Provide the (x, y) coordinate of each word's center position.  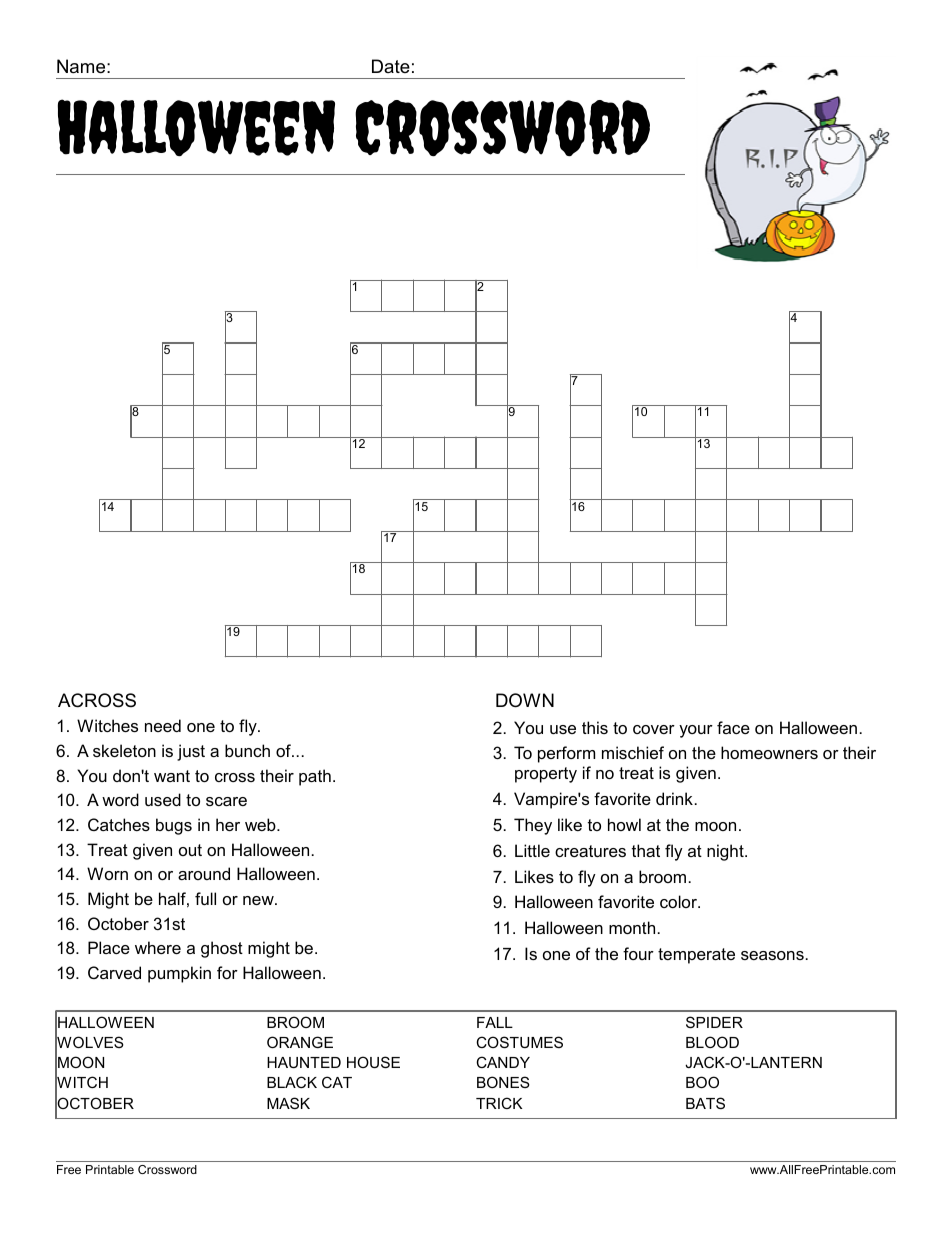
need (163, 725)
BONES (503, 1082)
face (733, 727)
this (595, 727)
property (546, 775)
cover (654, 729)
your (696, 731)
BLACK (292, 1082)
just (191, 752)
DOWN (525, 700)
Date (391, 66)
